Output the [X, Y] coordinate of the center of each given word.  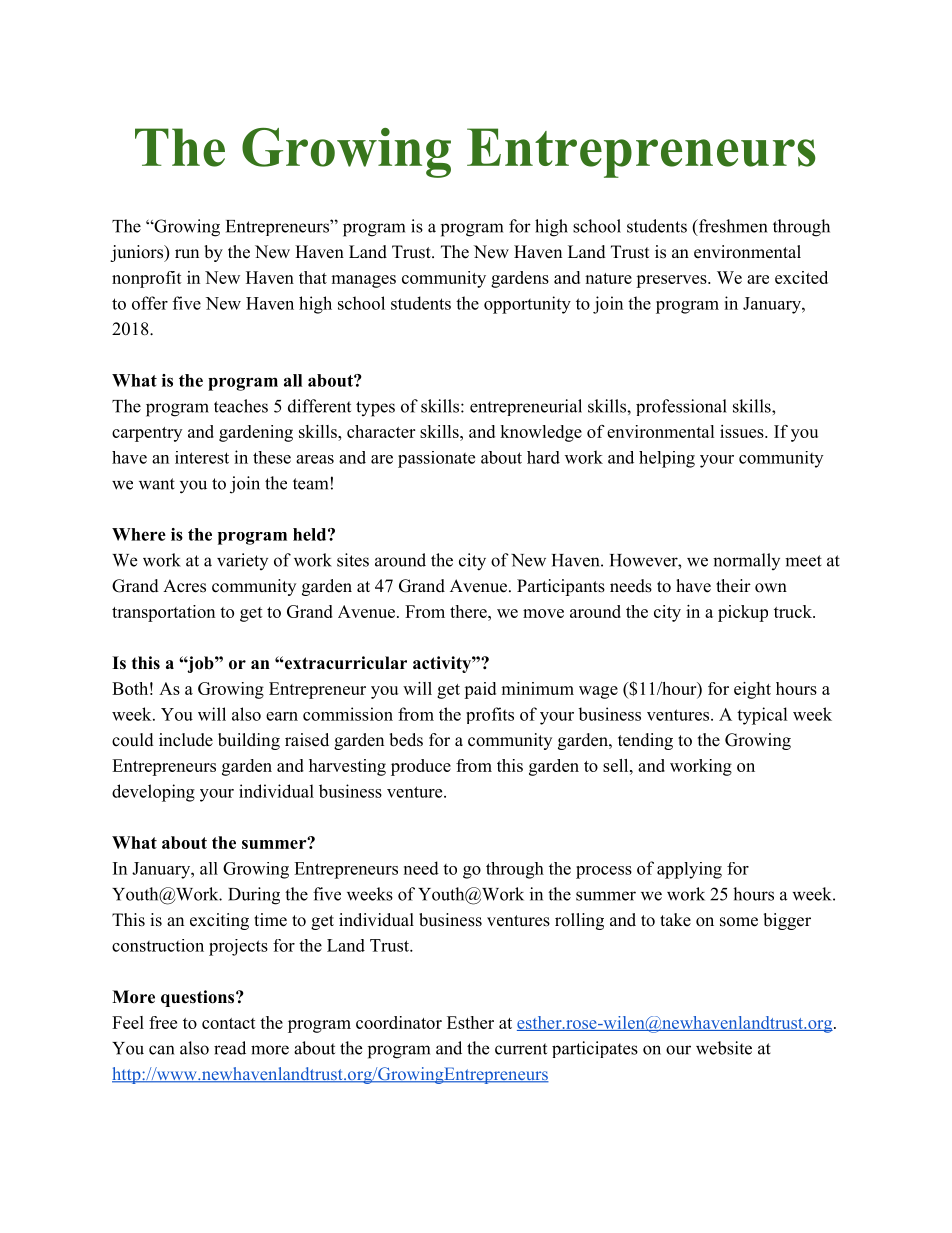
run [187, 254]
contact [229, 1023]
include [186, 740]
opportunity [527, 305]
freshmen [732, 226]
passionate [436, 459]
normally [746, 561]
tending [645, 741]
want [157, 484]
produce [421, 767]
